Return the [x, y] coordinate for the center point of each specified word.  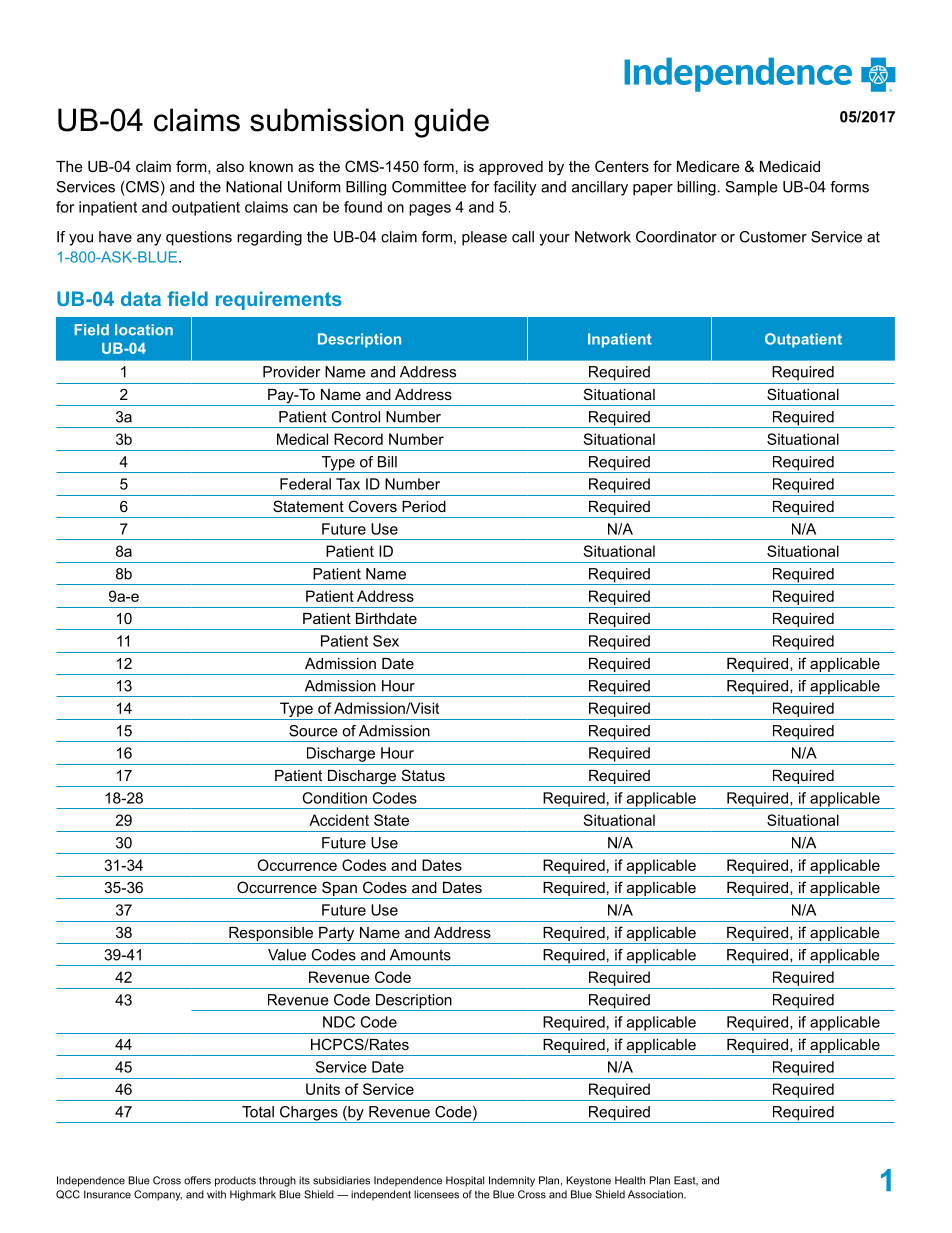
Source [313, 731]
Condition [335, 798]
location [144, 330]
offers [197, 1180]
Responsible [271, 934]
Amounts [420, 955]
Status [423, 775]
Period [424, 506]
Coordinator [676, 237]
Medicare [708, 166]
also [230, 166]
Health [630, 1180]
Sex [386, 641]
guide [451, 123]
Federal [305, 484]
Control [355, 417]
